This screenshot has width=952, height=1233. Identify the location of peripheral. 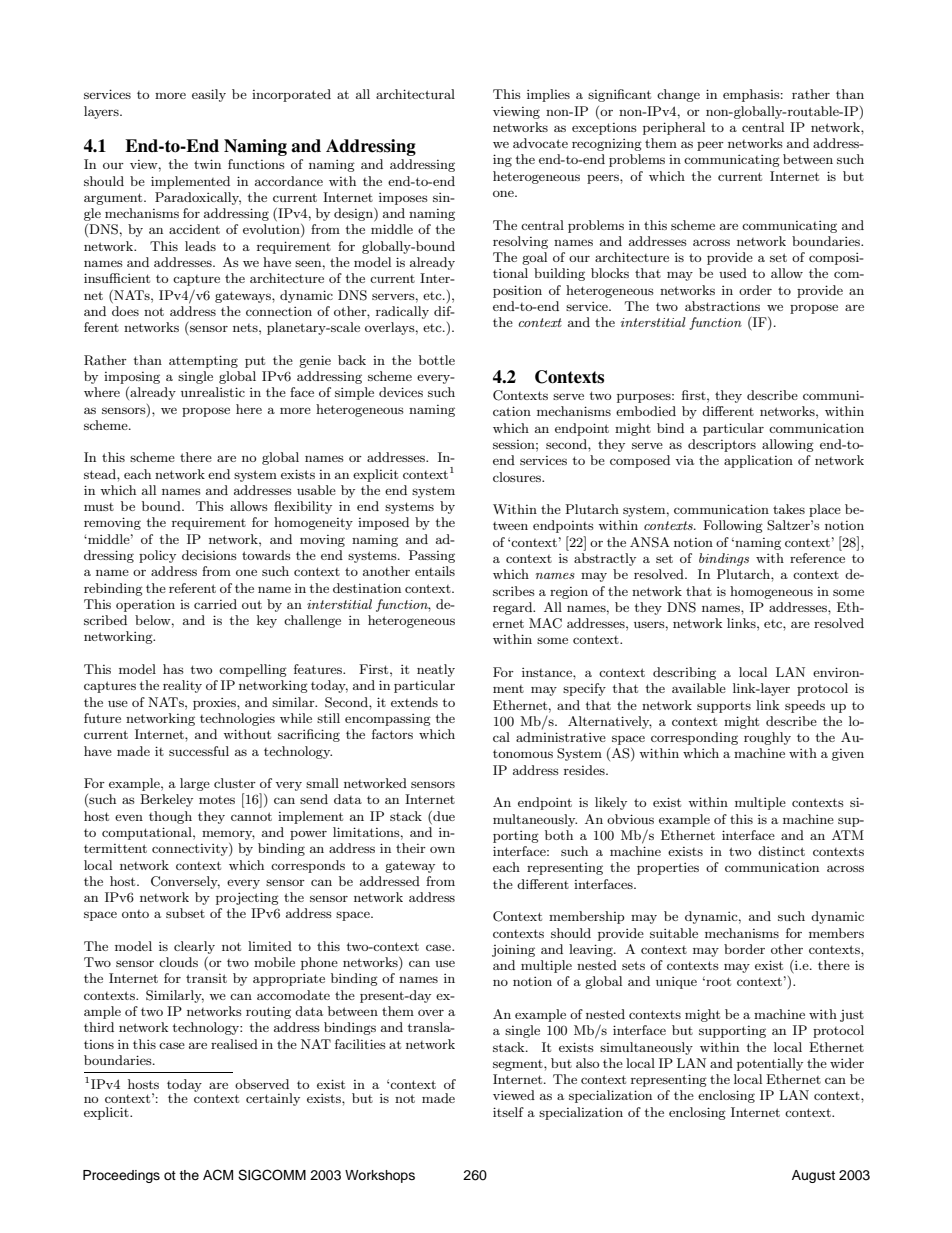
(674, 128).
